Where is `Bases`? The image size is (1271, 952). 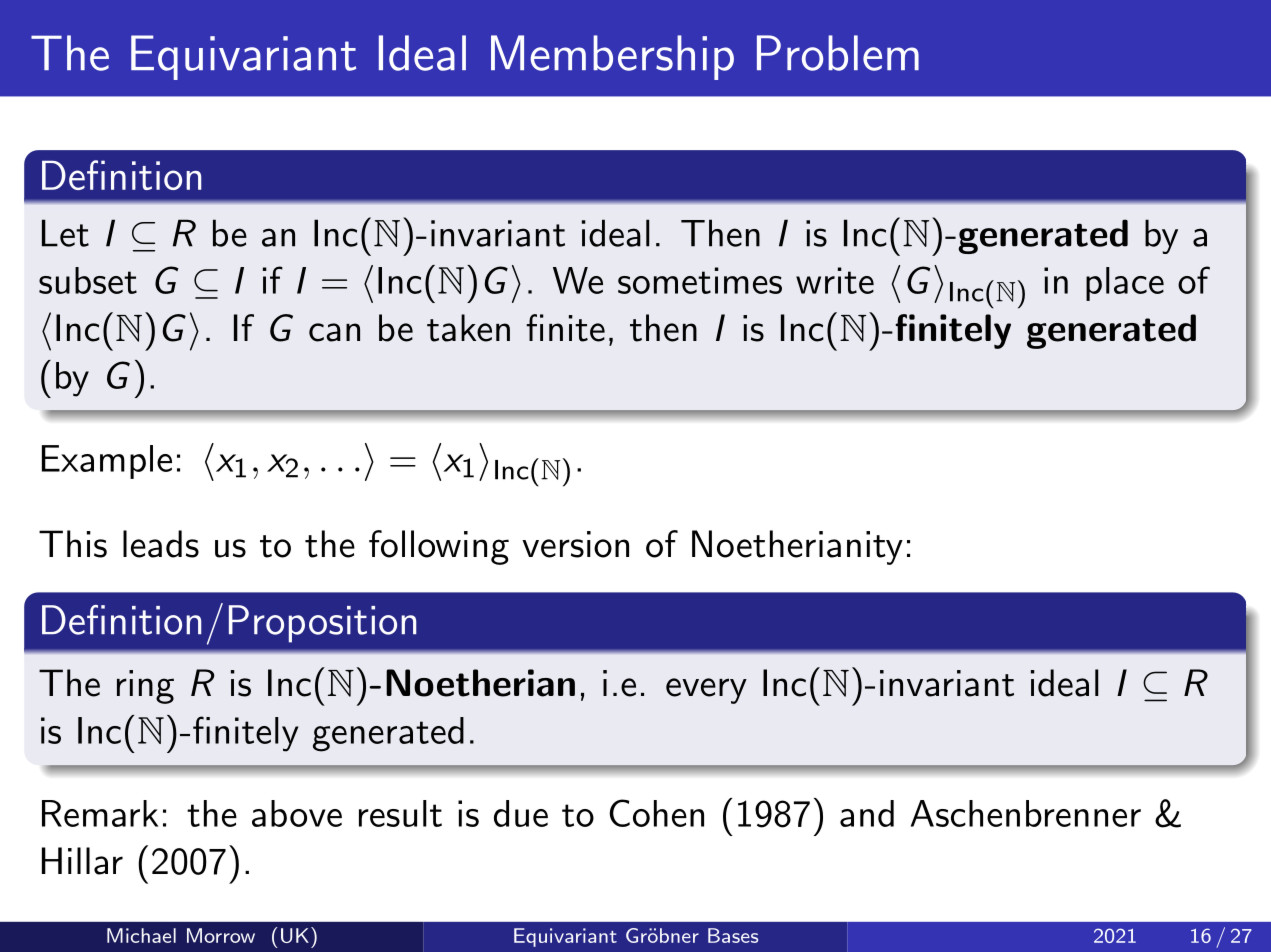
Bases is located at coordinates (733, 935).
